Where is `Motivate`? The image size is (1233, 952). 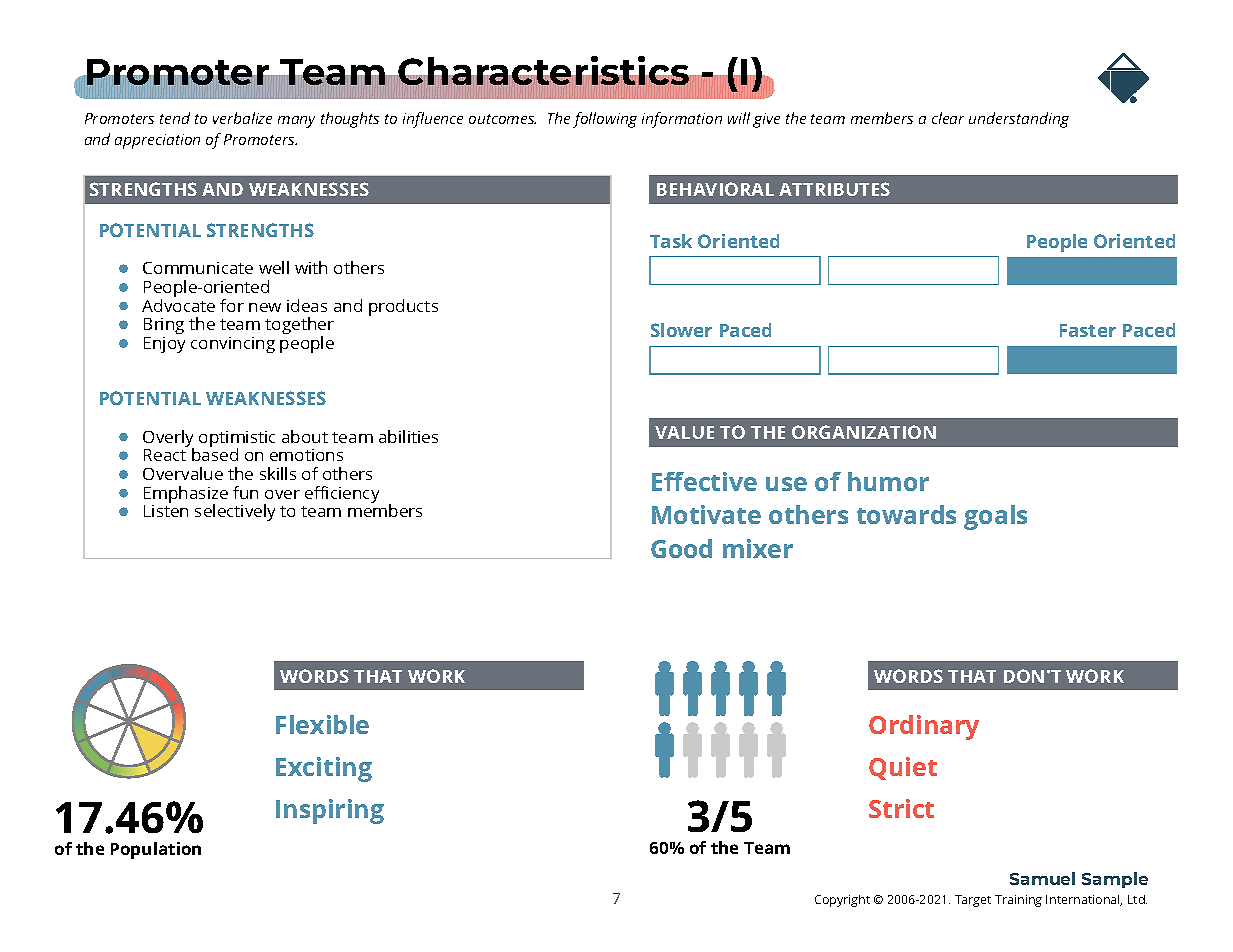 Motivate is located at coordinates (706, 514).
